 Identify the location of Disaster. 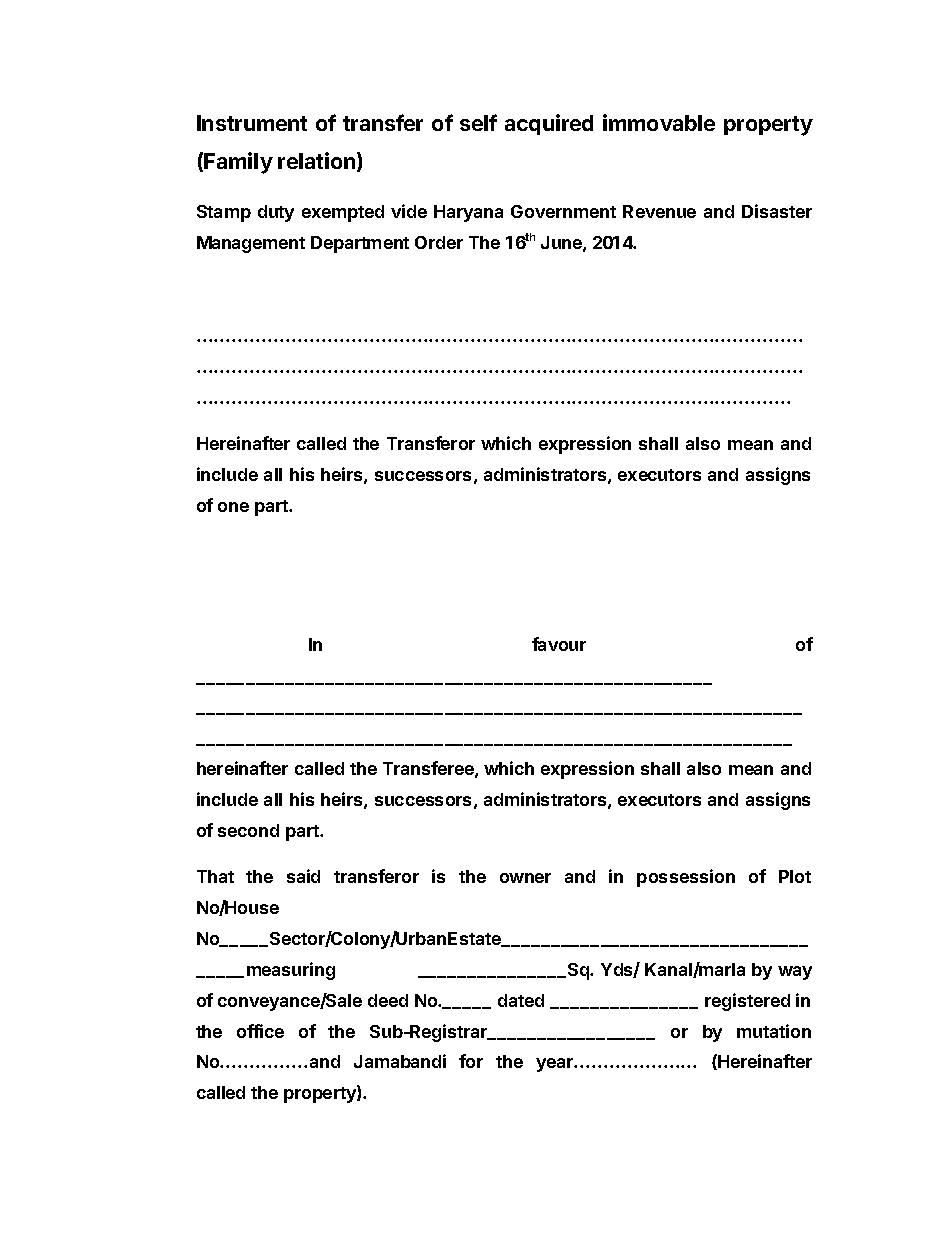
(777, 211).
